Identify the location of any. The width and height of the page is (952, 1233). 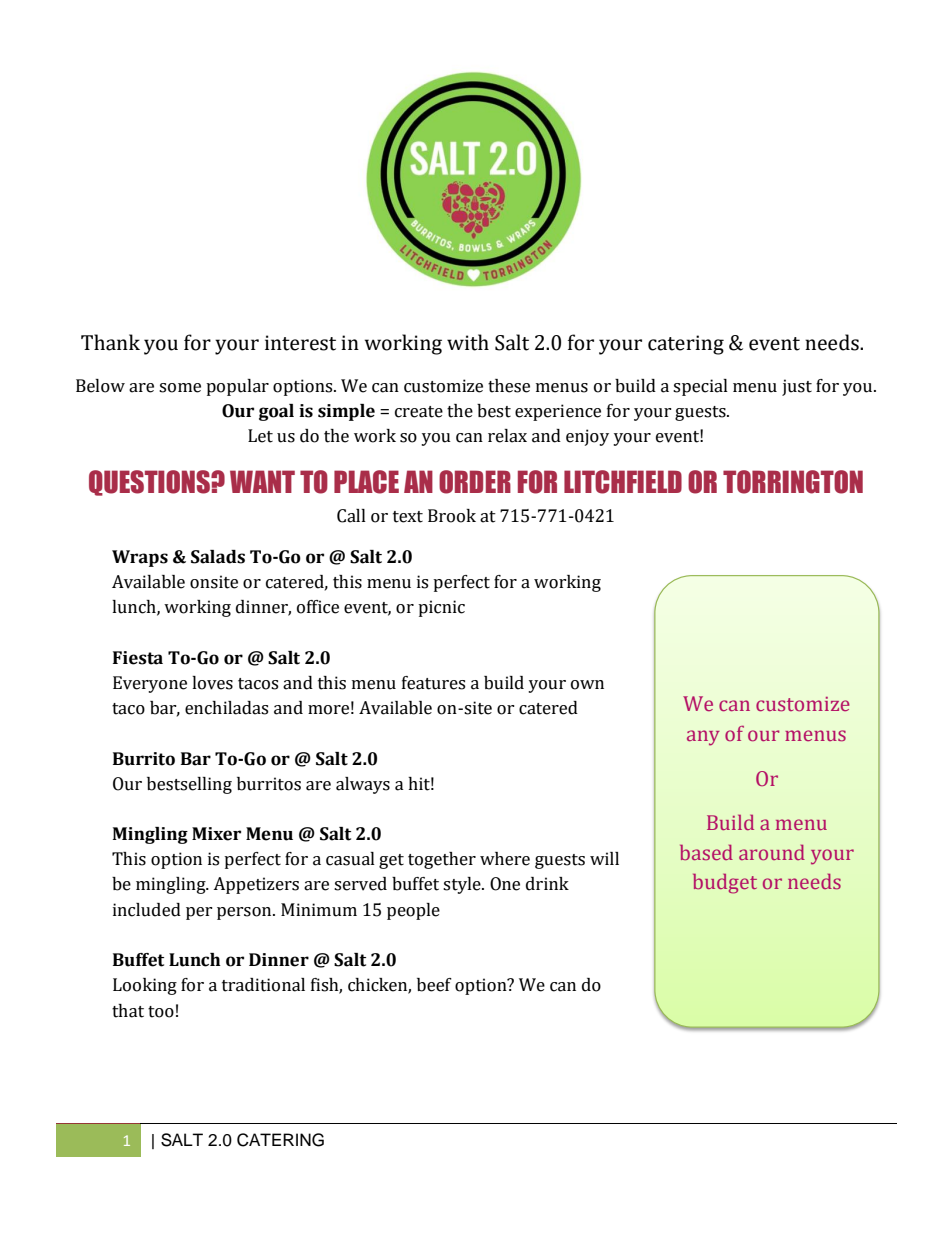
(703, 738).
